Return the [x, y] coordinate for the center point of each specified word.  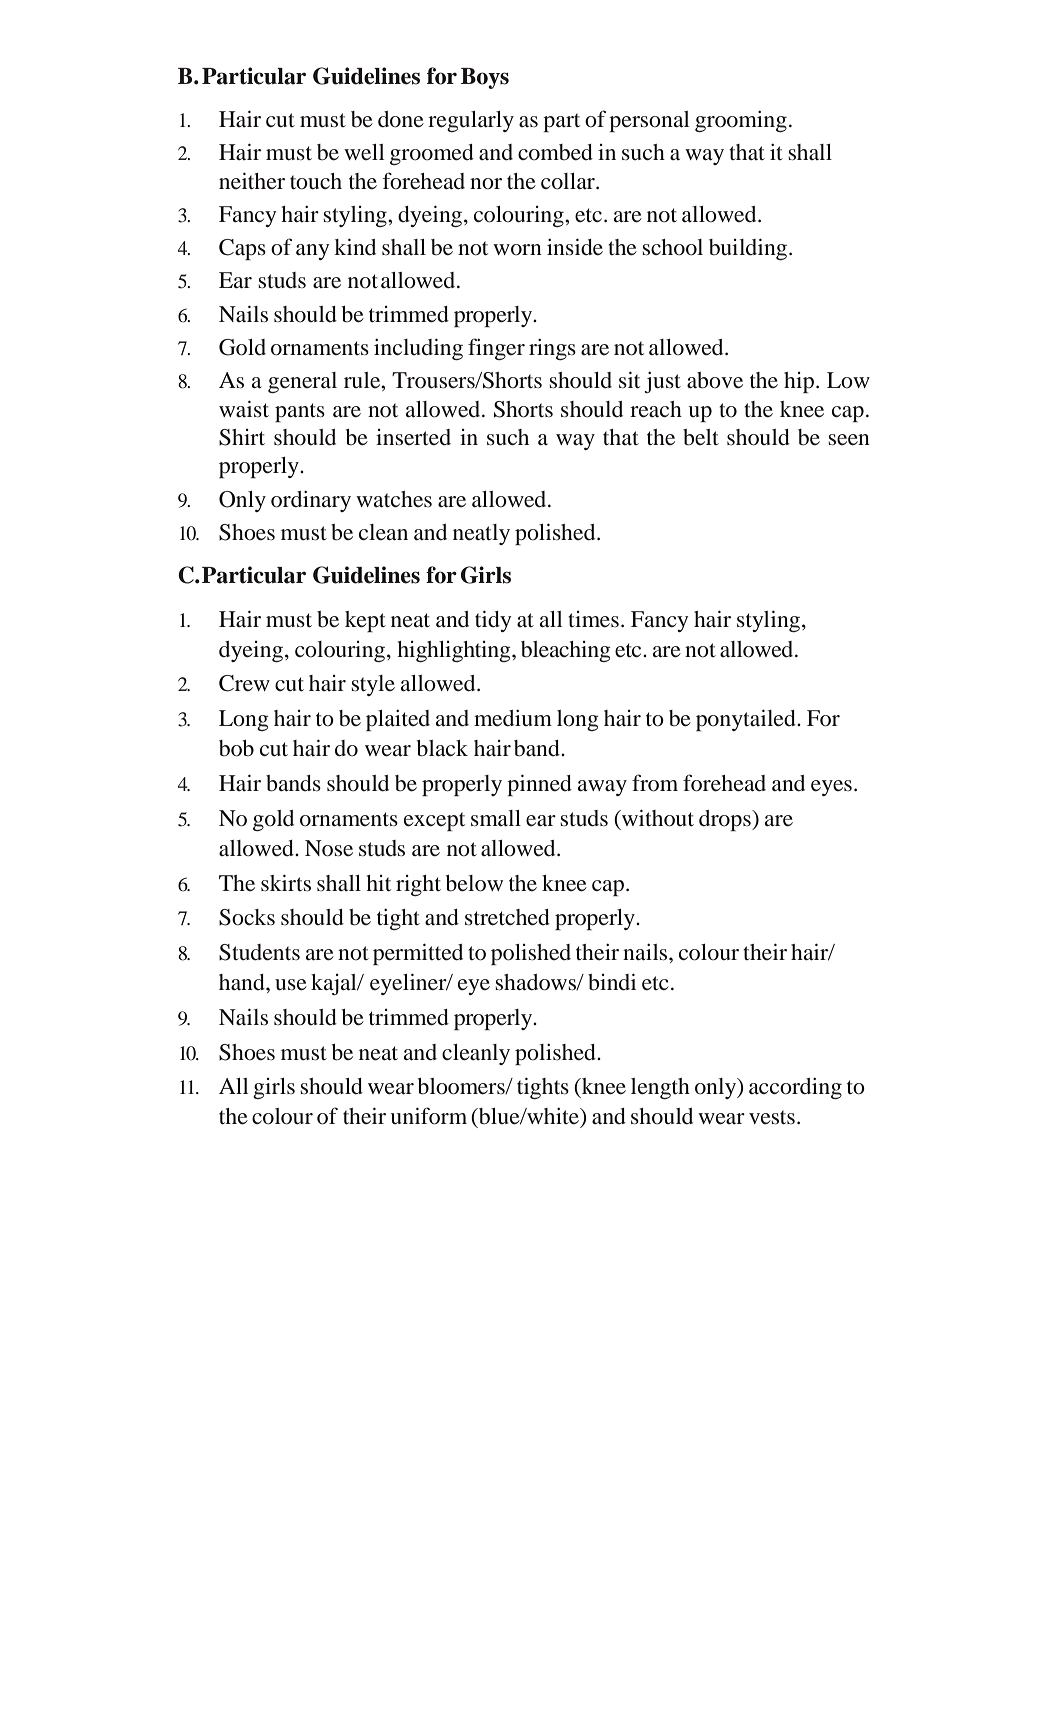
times [593, 619]
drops [726, 820]
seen [849, 440]
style [373, 685]
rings [552, 349]
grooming [741, 121]
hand [243, 982]
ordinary [311, 501]
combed [555, 152]
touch [316, 181]
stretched [507, 917]
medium [513, 718]
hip [799, 382]
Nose [329, 848]
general [302, 382]
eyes [831, 788]
